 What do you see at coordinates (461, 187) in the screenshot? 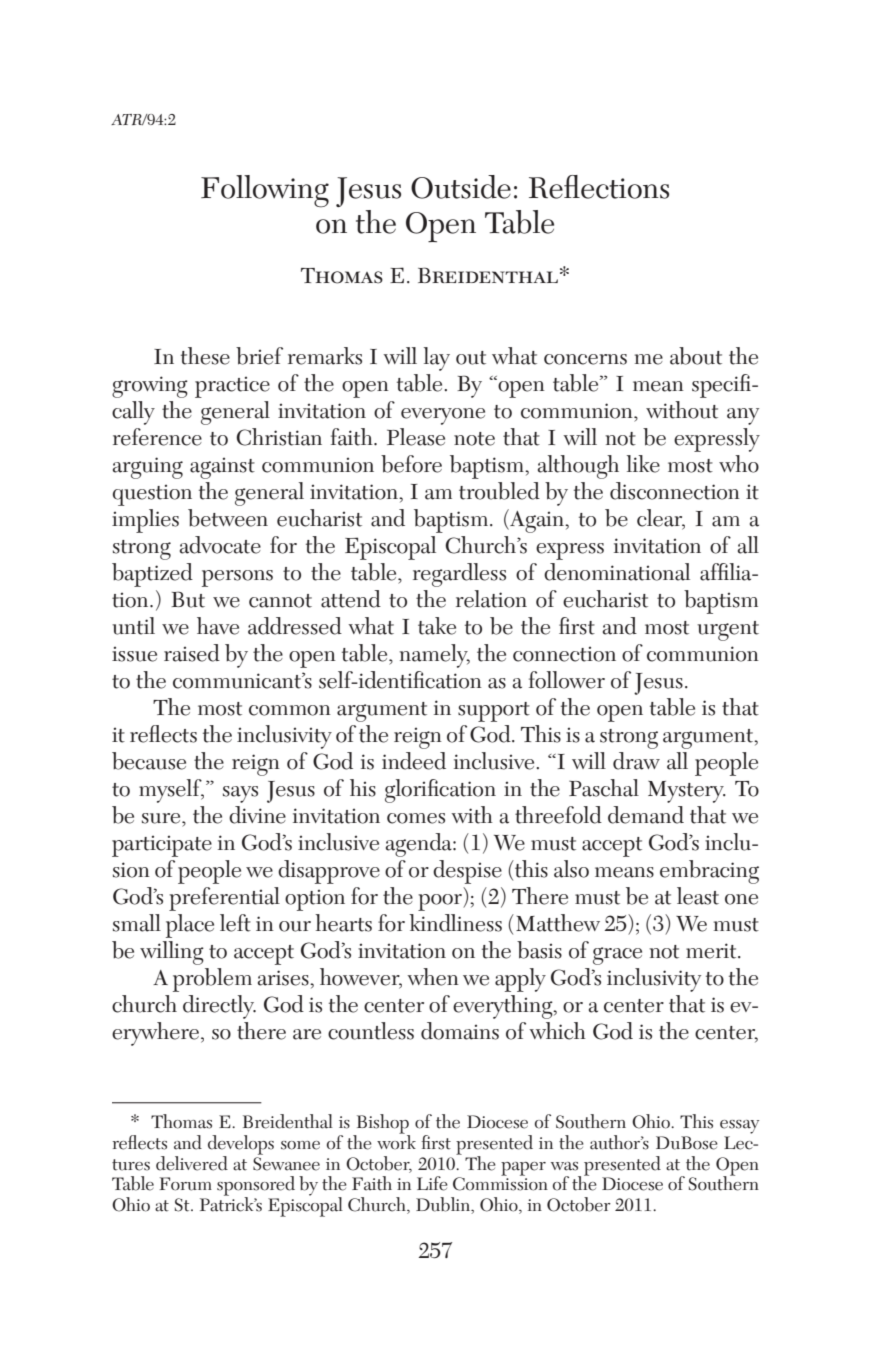
I see `Outside` at bounding box center [461, 187].
